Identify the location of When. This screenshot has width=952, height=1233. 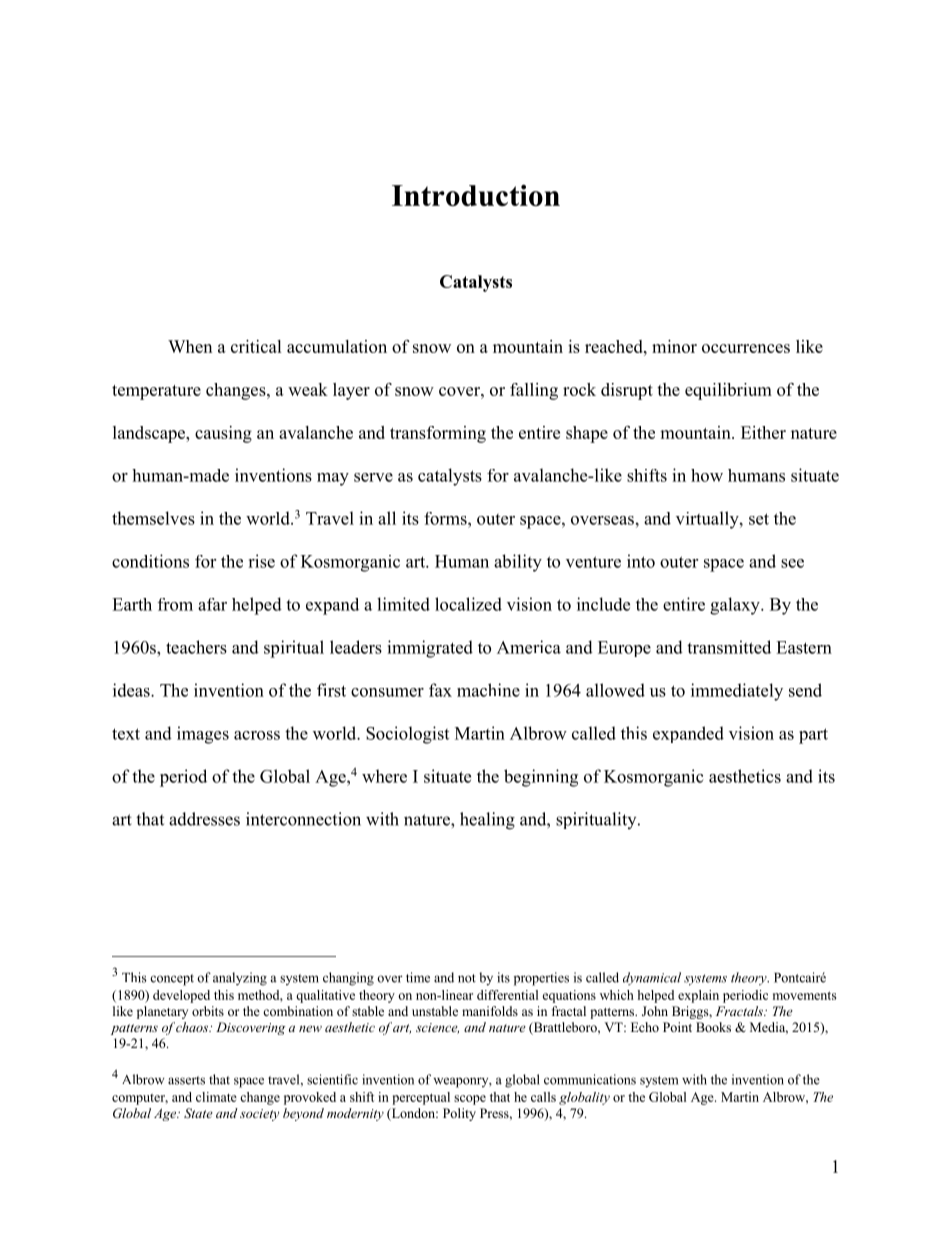
(190, 346).
